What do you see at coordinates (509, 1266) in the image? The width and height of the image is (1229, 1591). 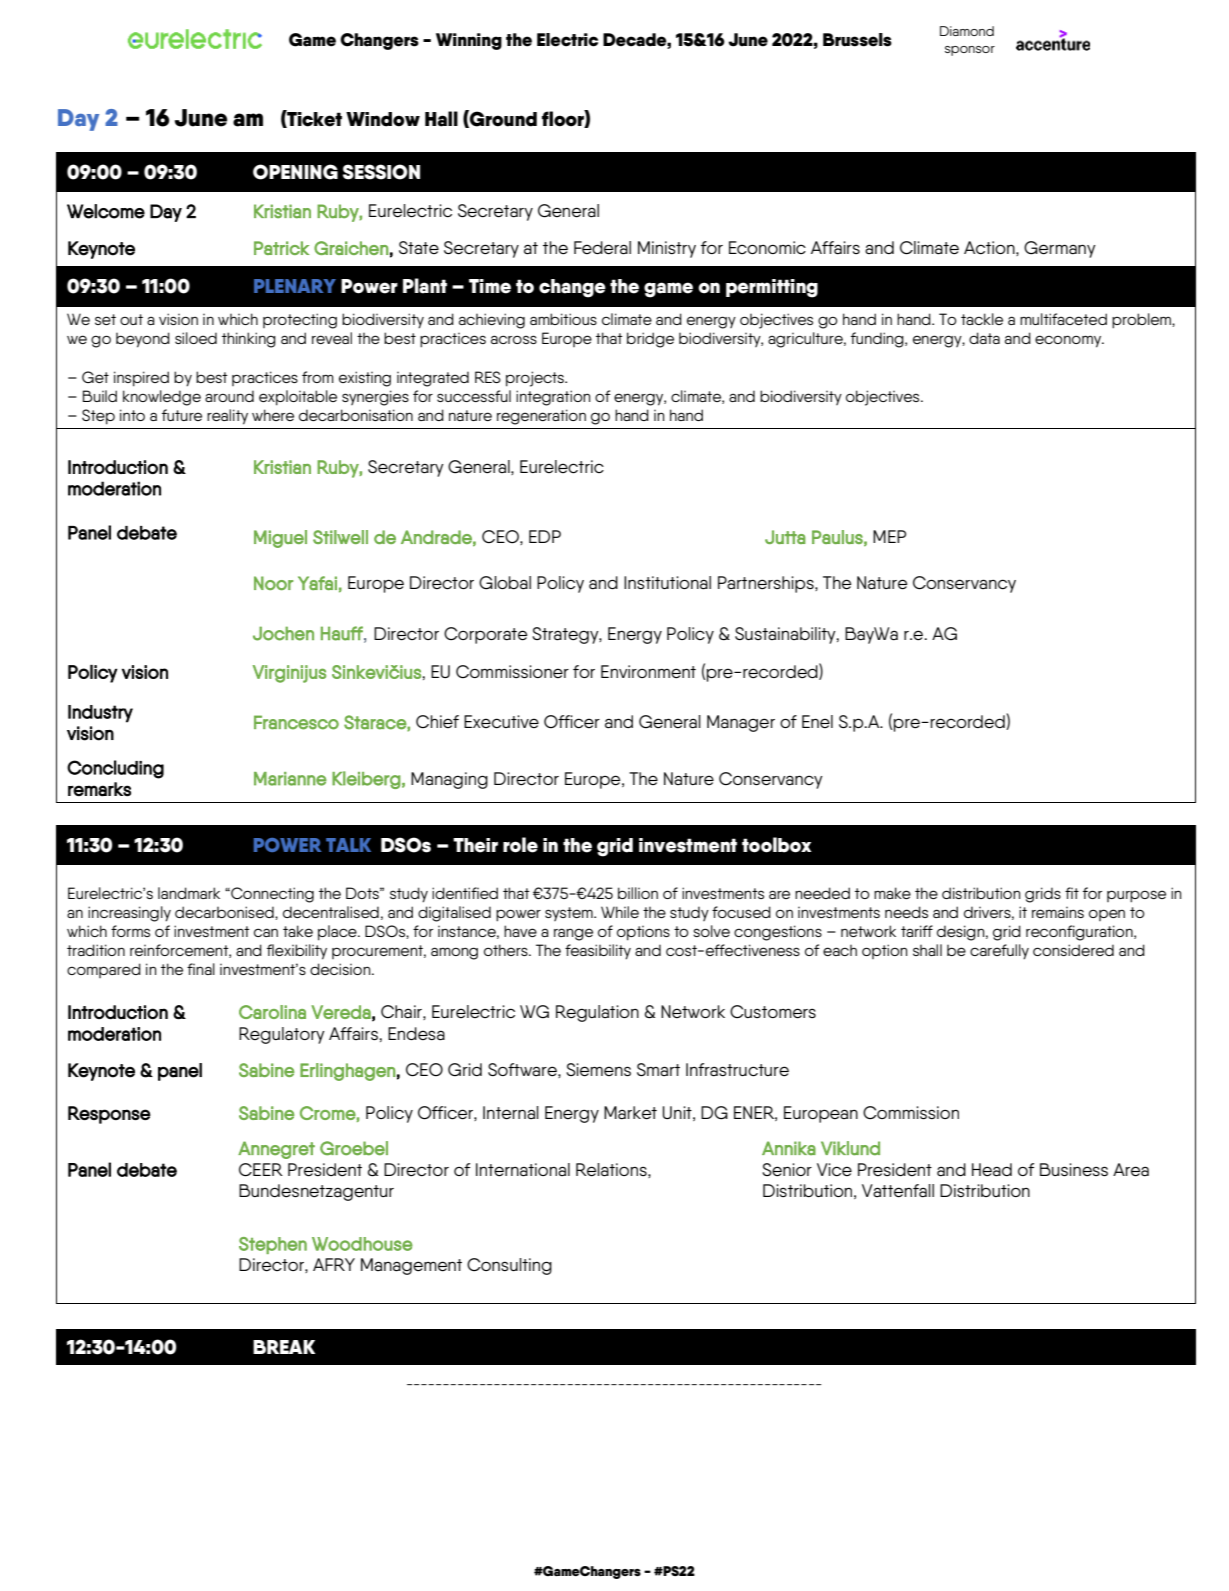 I see `Consulting` at bounding box center [509, 1266].
